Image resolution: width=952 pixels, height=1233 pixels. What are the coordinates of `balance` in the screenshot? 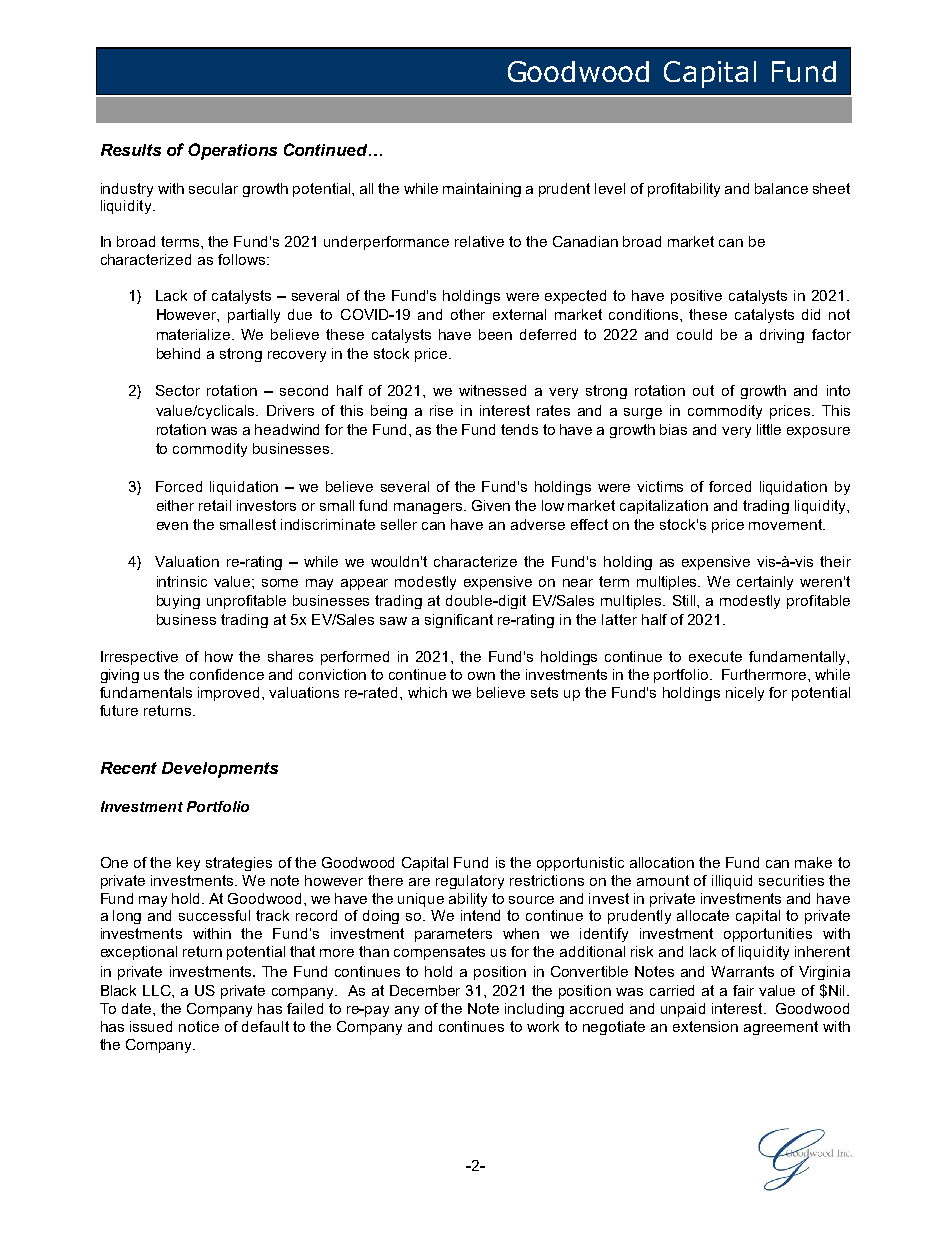 It's located at (781, 188).
